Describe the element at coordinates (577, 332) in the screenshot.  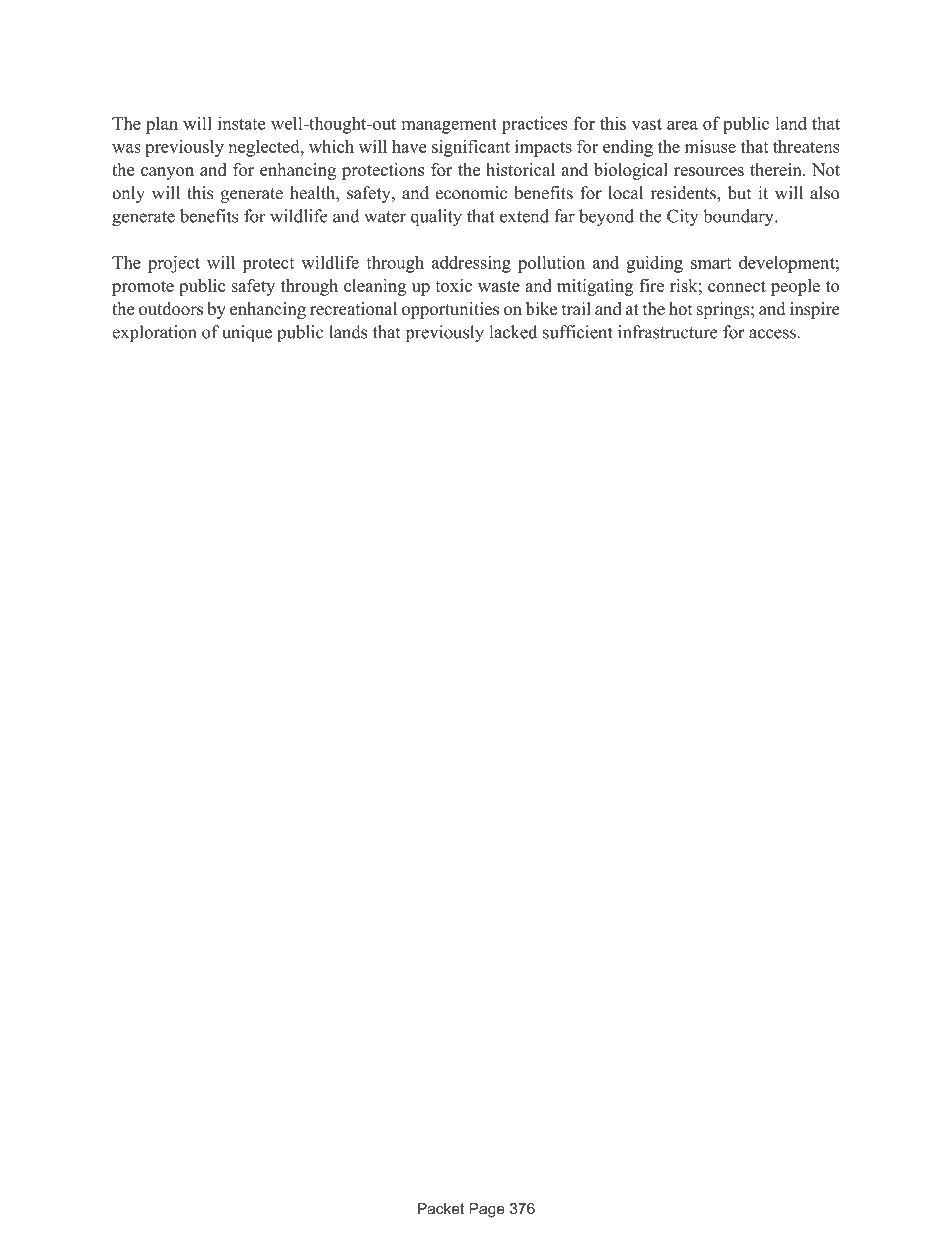
I see `sufficient` at that location.
